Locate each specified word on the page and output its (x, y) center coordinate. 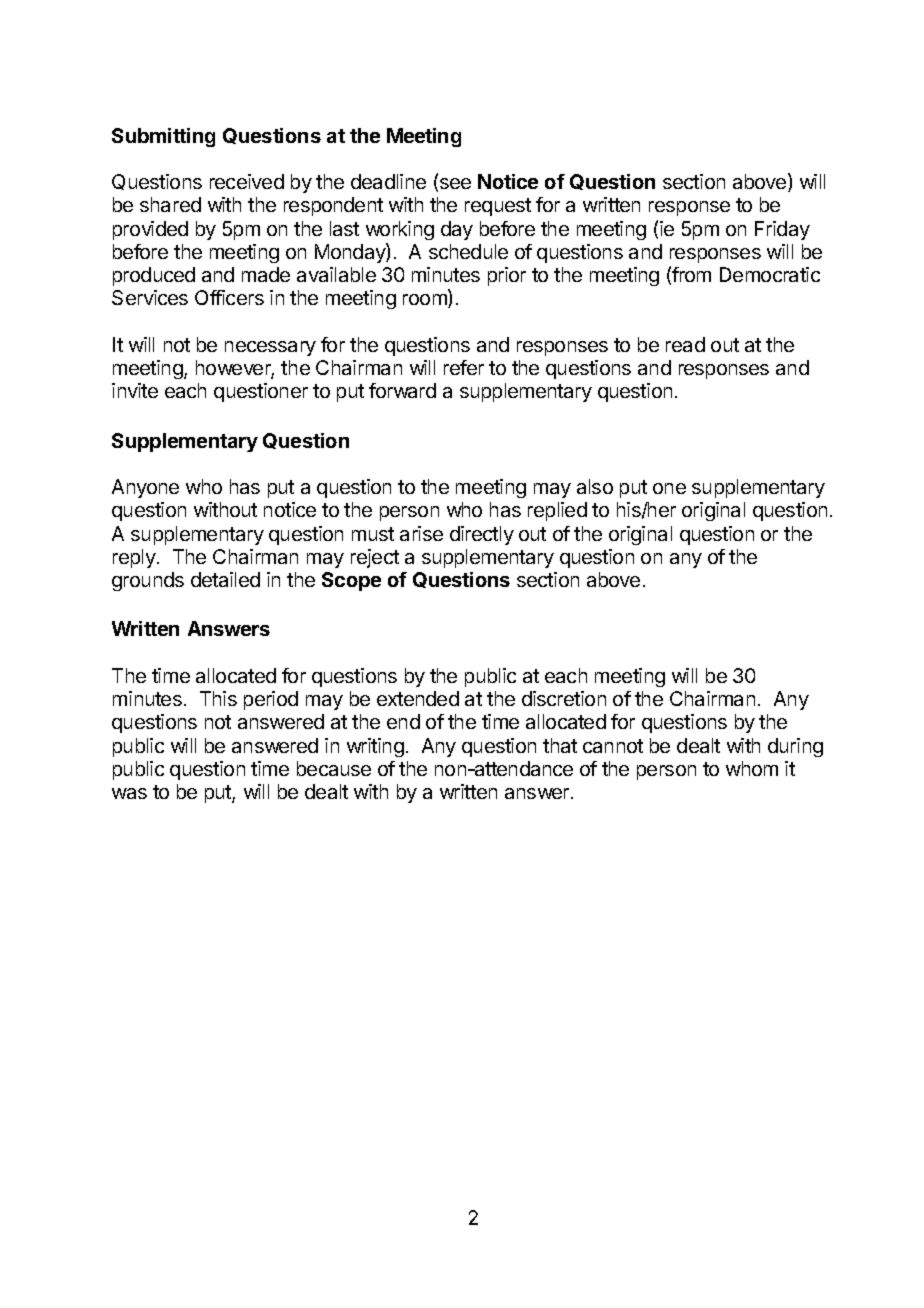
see (454, 185)
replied (557, 511)
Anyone (145, 488)
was (129, 793)
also (595, 486)
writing (375, 747)
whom (752, 768)
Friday (782, 230)
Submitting (163, 137)
